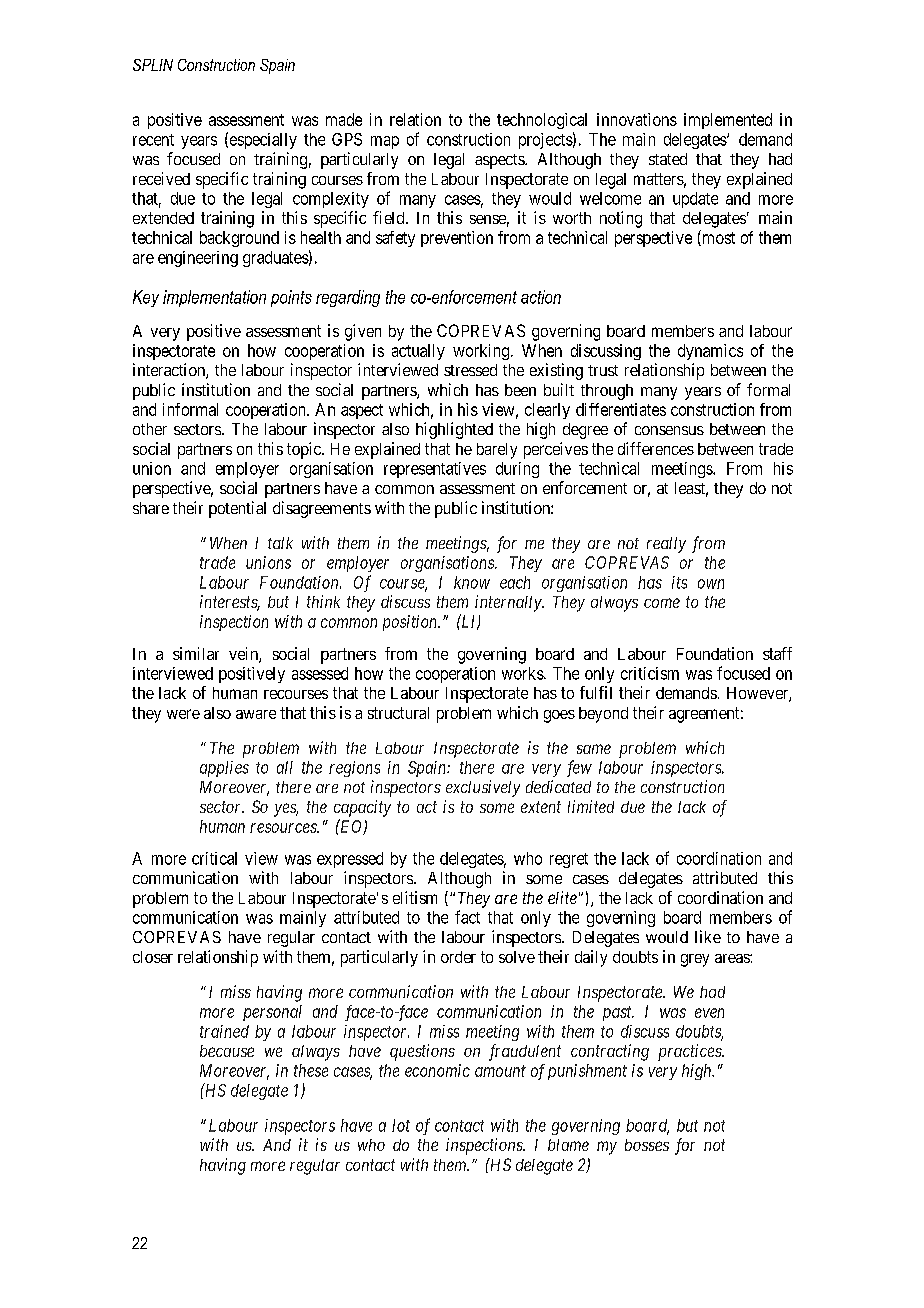 This screenshot has width=924, height=1308. Describe the element at coordinates (509, 603) in the screenshot. I see `internally` at that location.
